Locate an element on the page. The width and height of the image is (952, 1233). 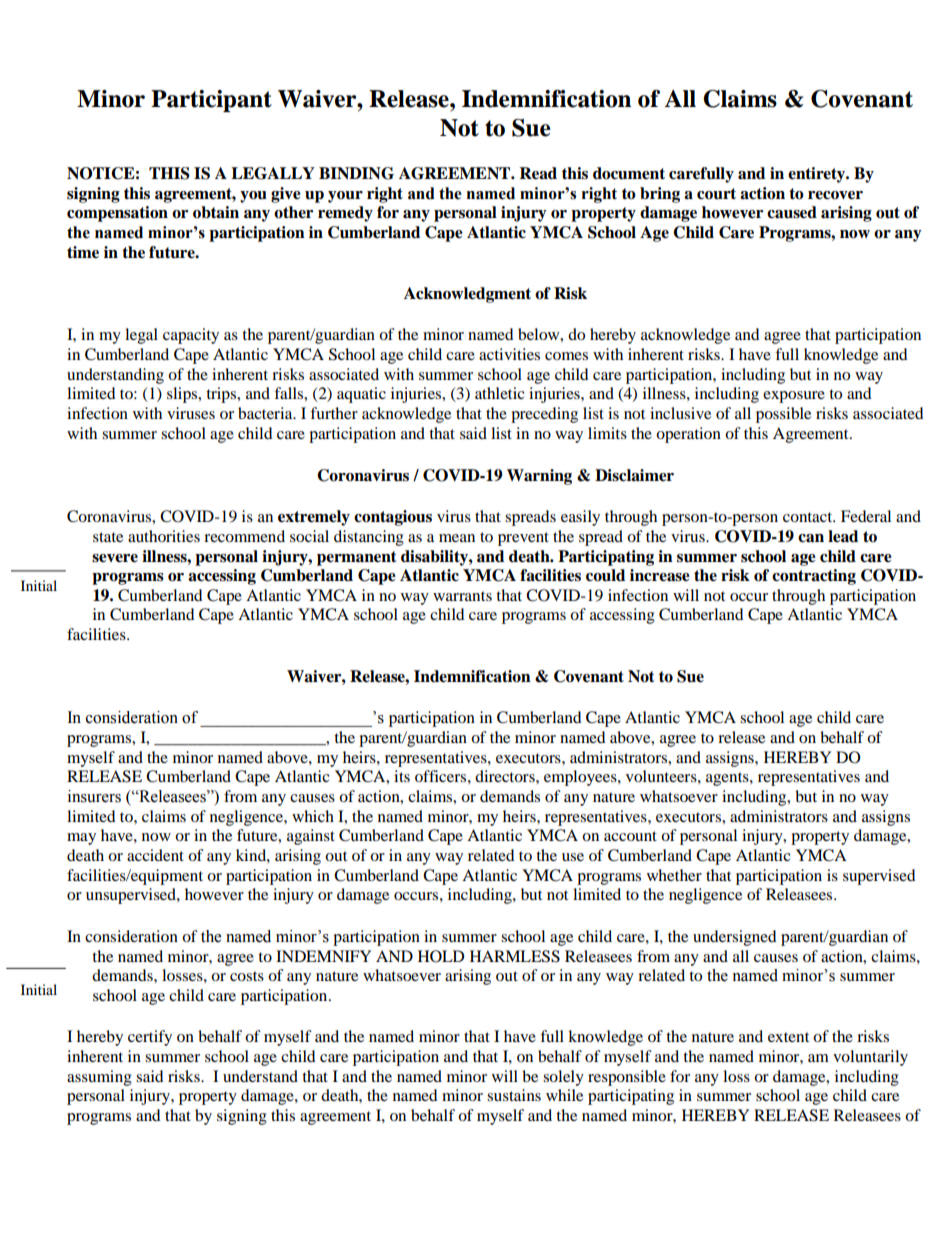
certify is located at coordinates (150, 1038).
